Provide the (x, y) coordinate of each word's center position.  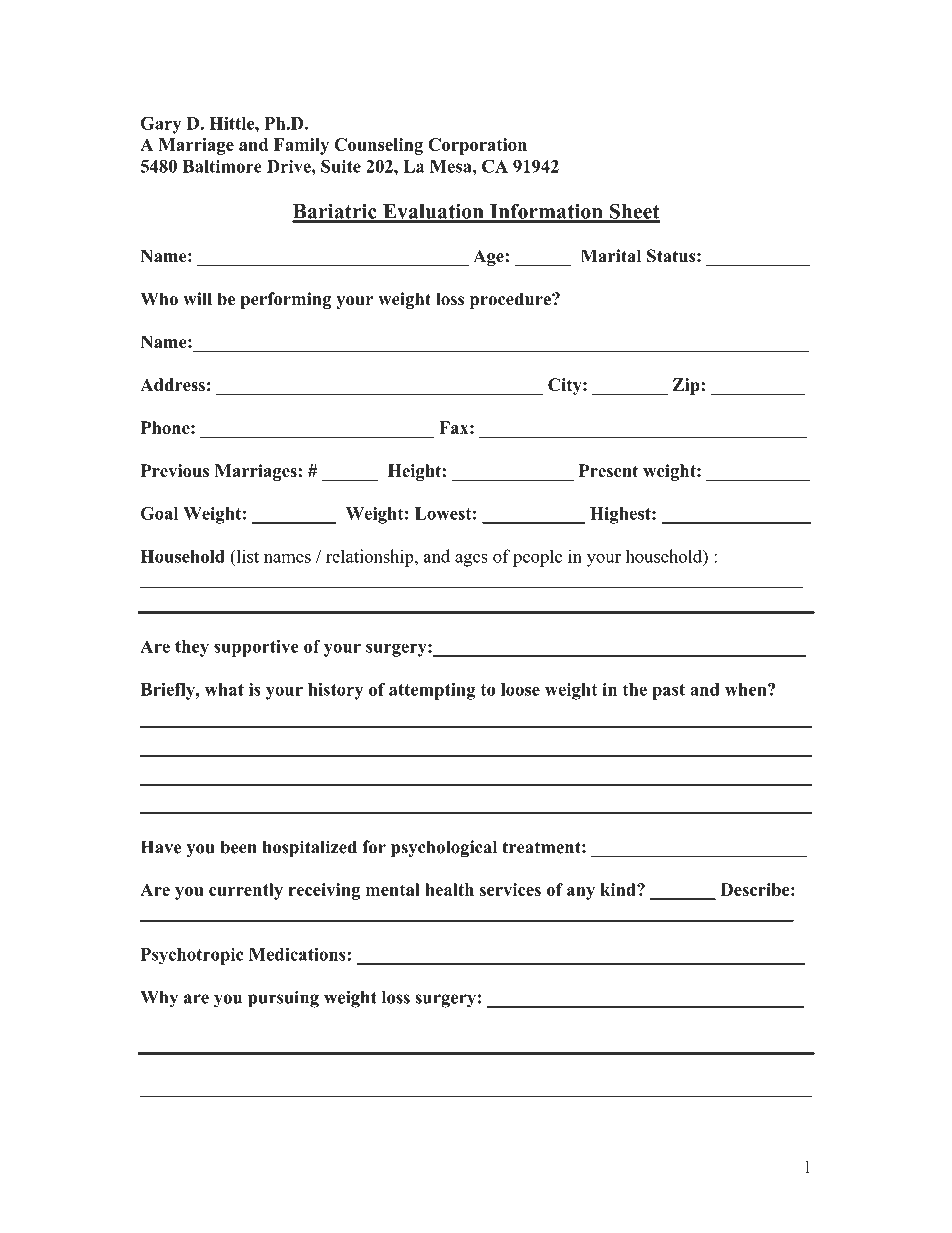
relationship (371, 558)
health (450, 889)
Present (608, 470)
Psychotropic (192, 956)
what (224, 689)
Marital (611, 256)
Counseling (378, 146)
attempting (432, 691)
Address (172, 385)
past (668, 692)
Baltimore (222, 166)
